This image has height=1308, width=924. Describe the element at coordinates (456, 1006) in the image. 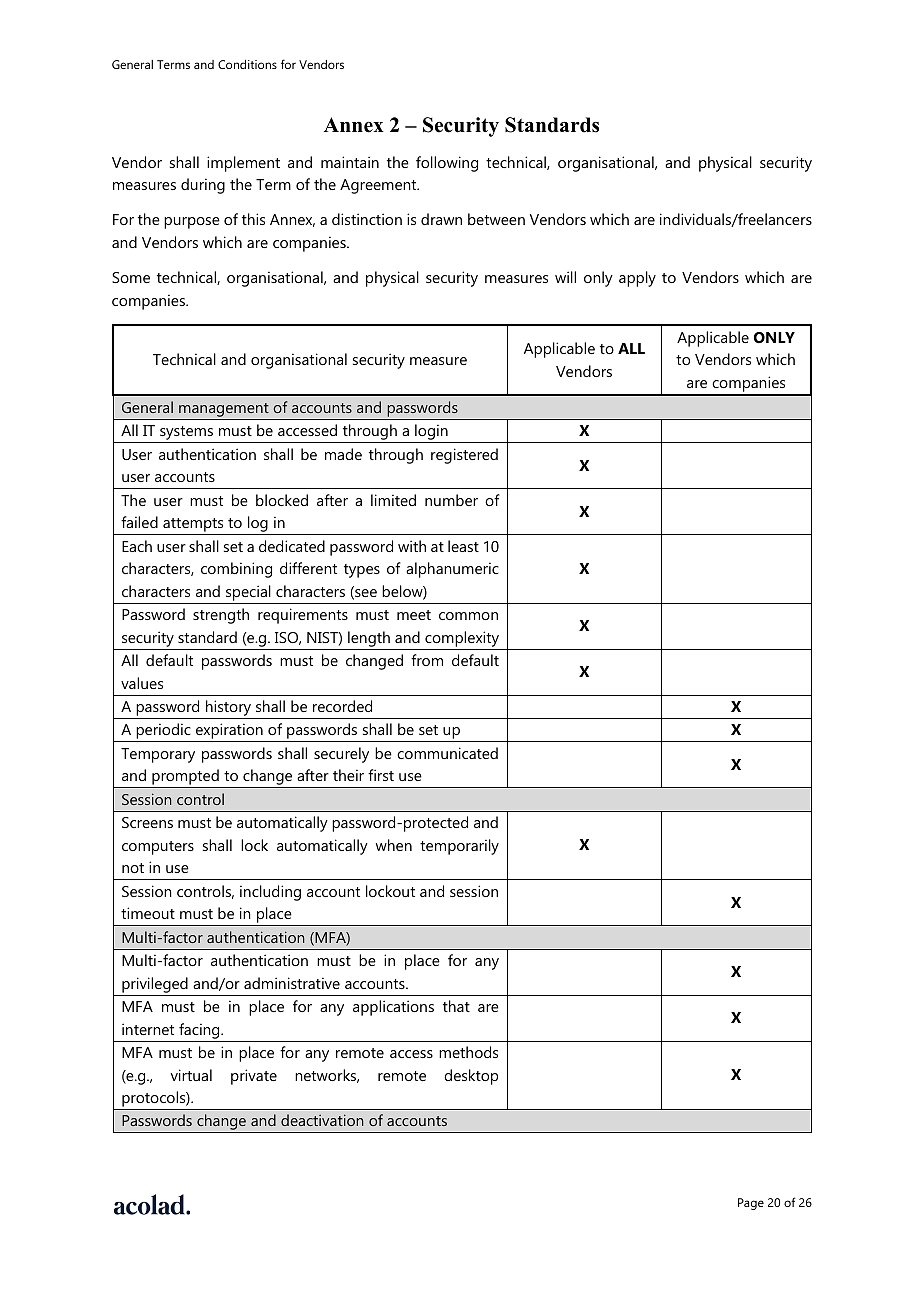

I see `that` at that location.
